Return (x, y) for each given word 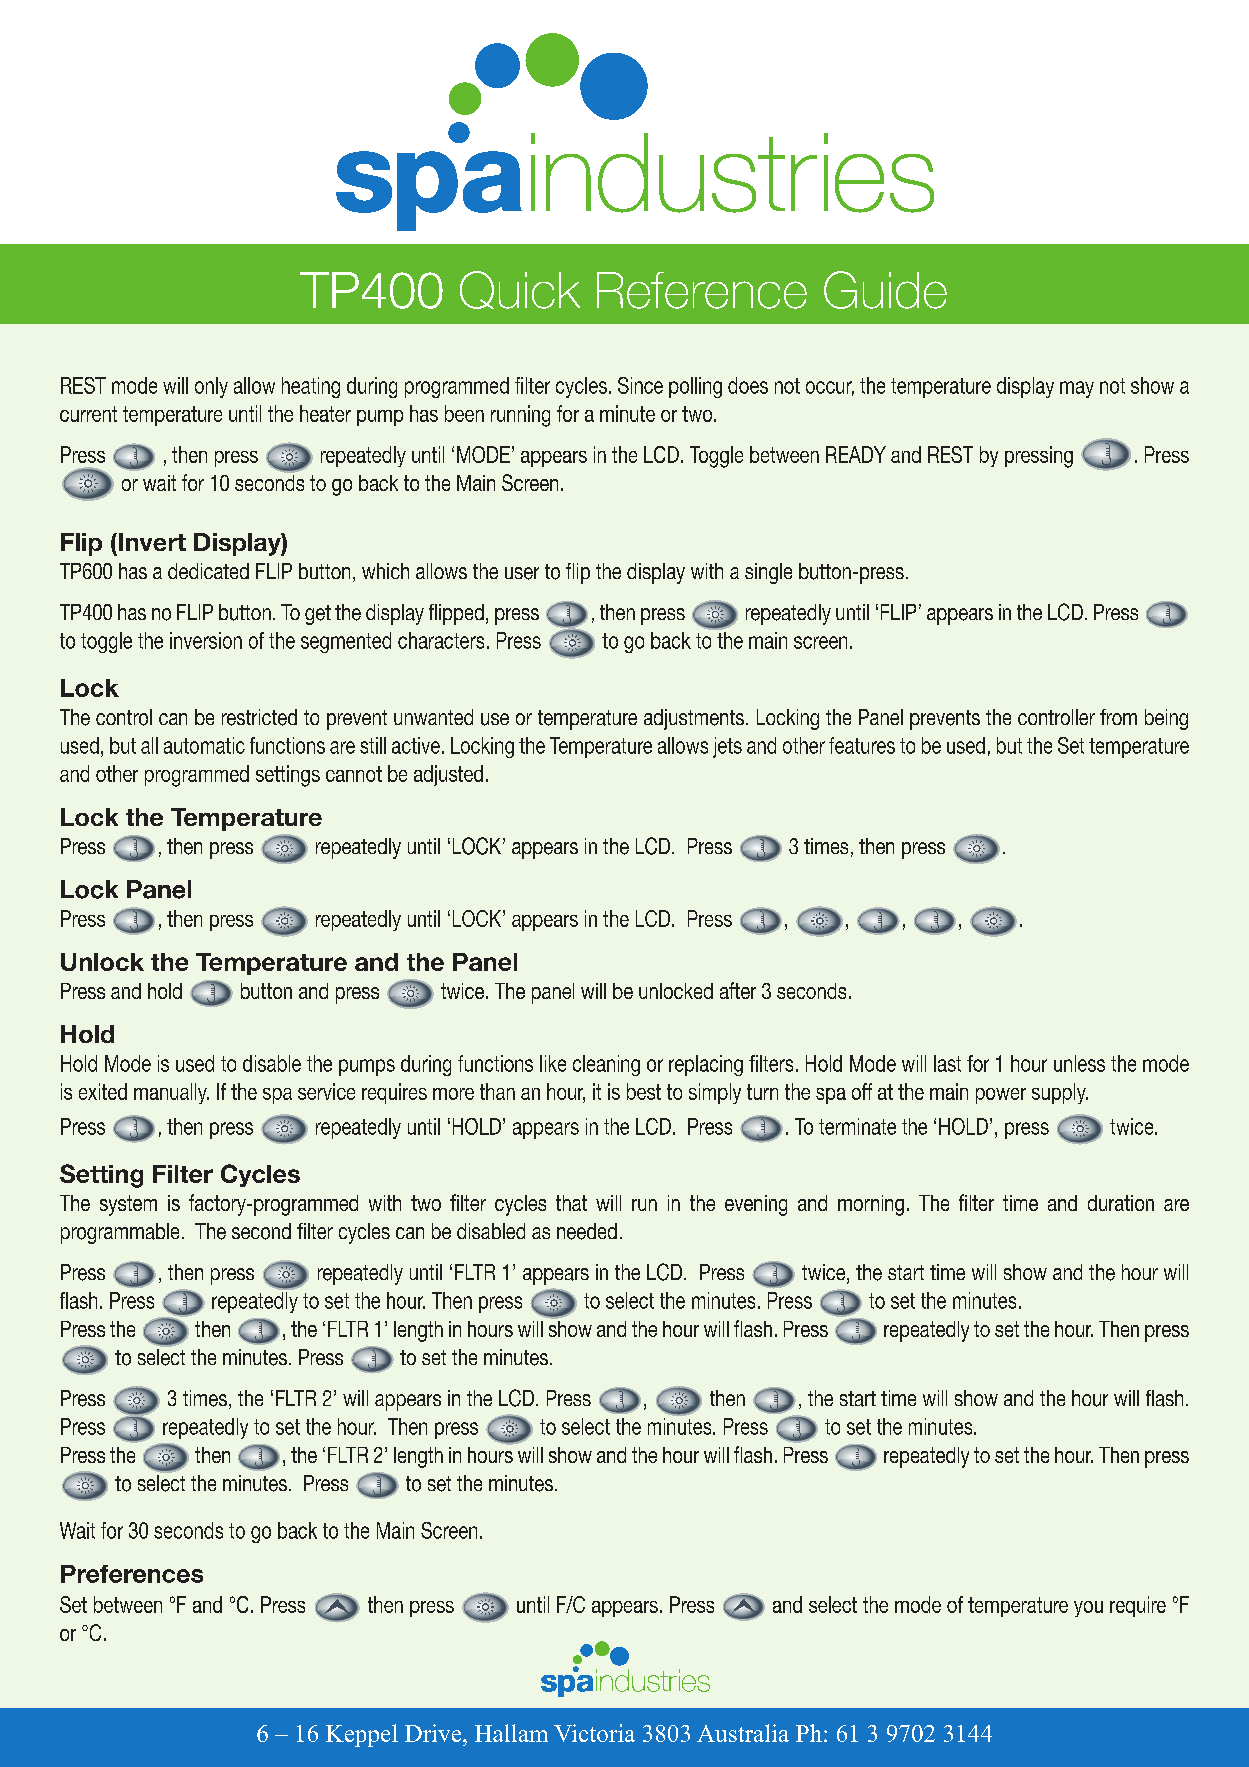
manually (171, 1093)
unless (1079, 1063)
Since (640, 385)
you (1088, 1609)
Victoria (594, 1733)
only (211, 387)
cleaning (606, 1065)
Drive (434, 1733)
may (1077, 389)
